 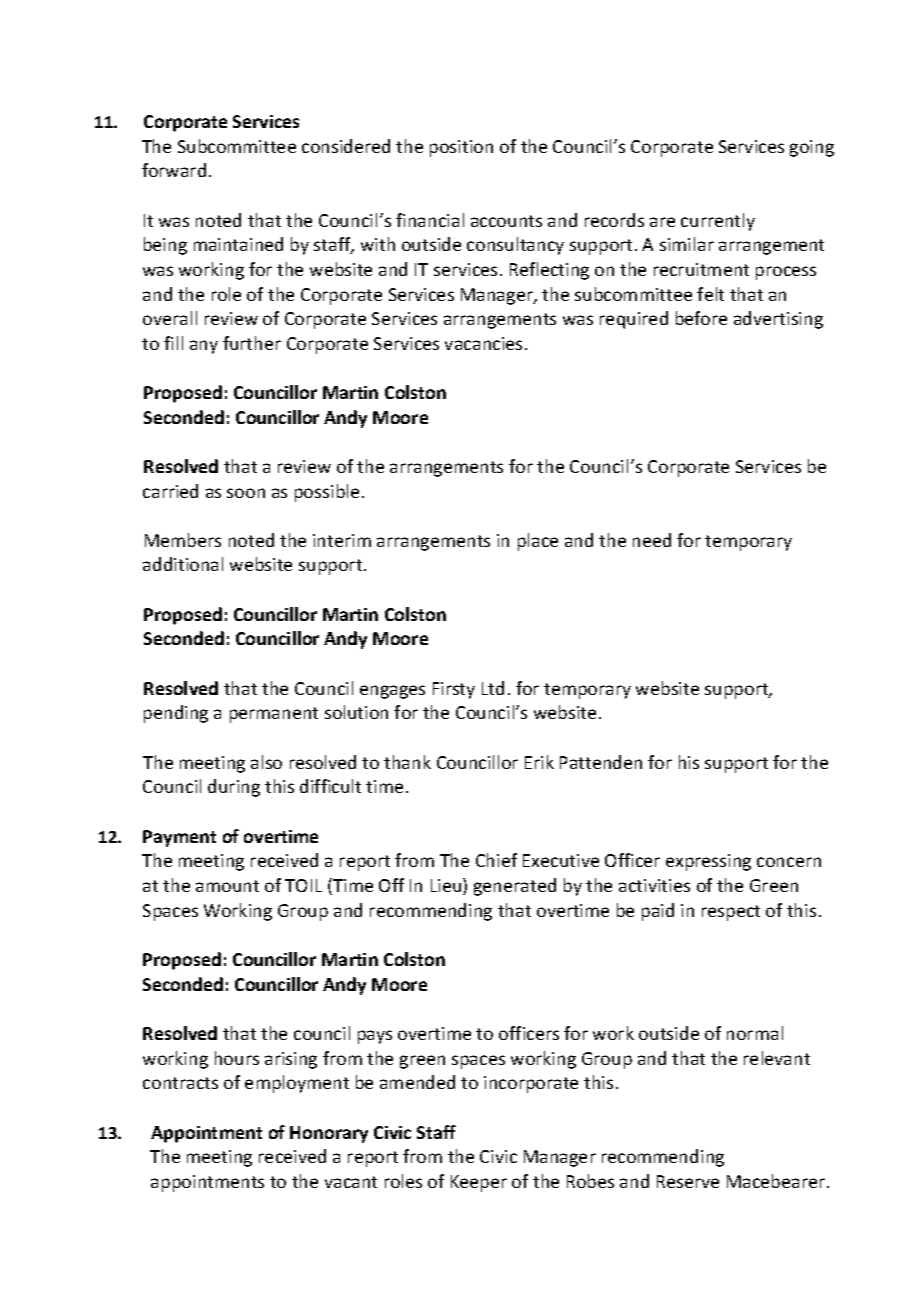 I want to click on forward, so click(x=174, y=170).
